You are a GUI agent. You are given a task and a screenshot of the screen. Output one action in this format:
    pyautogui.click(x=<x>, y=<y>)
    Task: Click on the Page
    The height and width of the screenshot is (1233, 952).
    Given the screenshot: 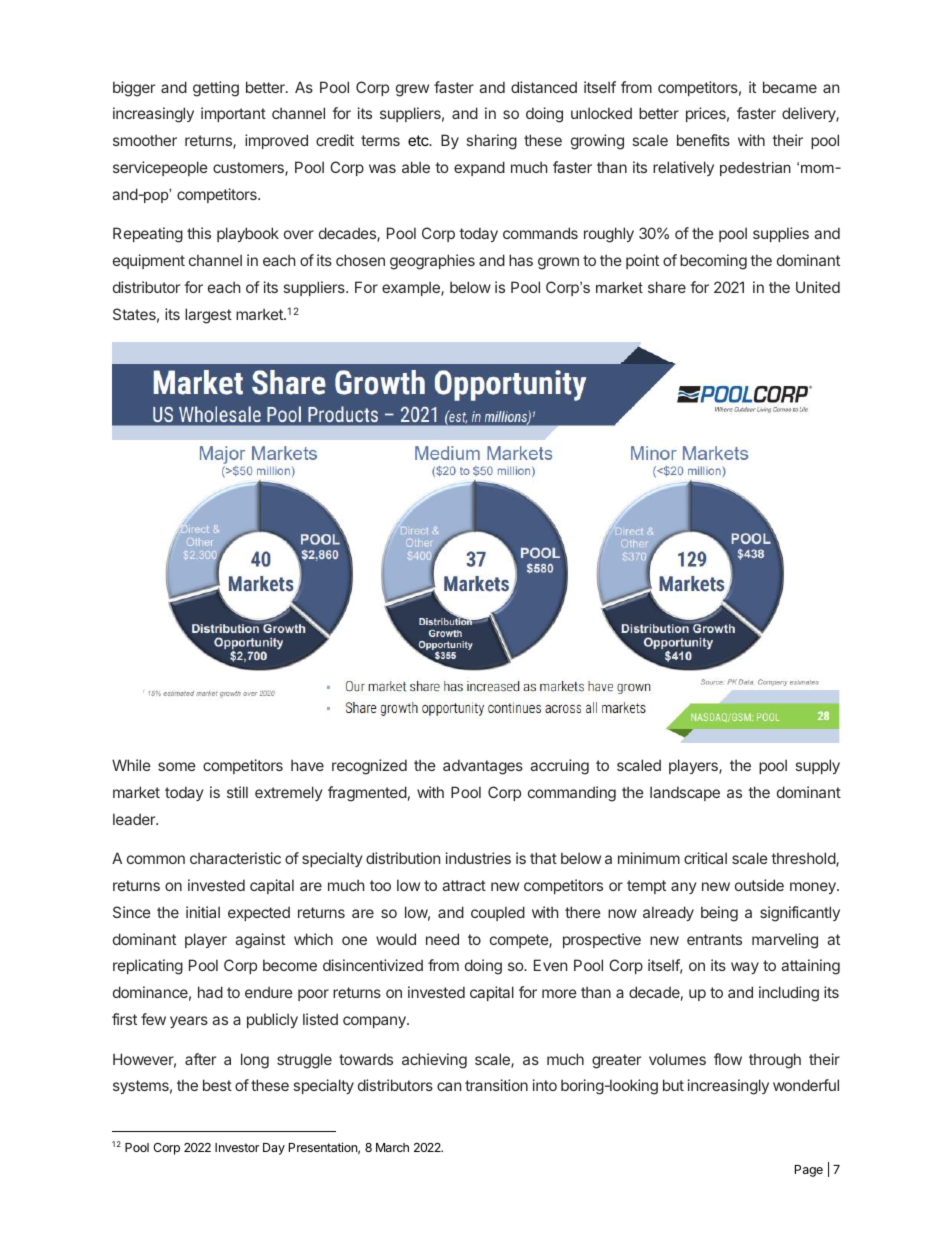 What is the action you would take?
    pyautogui.click(x=809, y=1171)
